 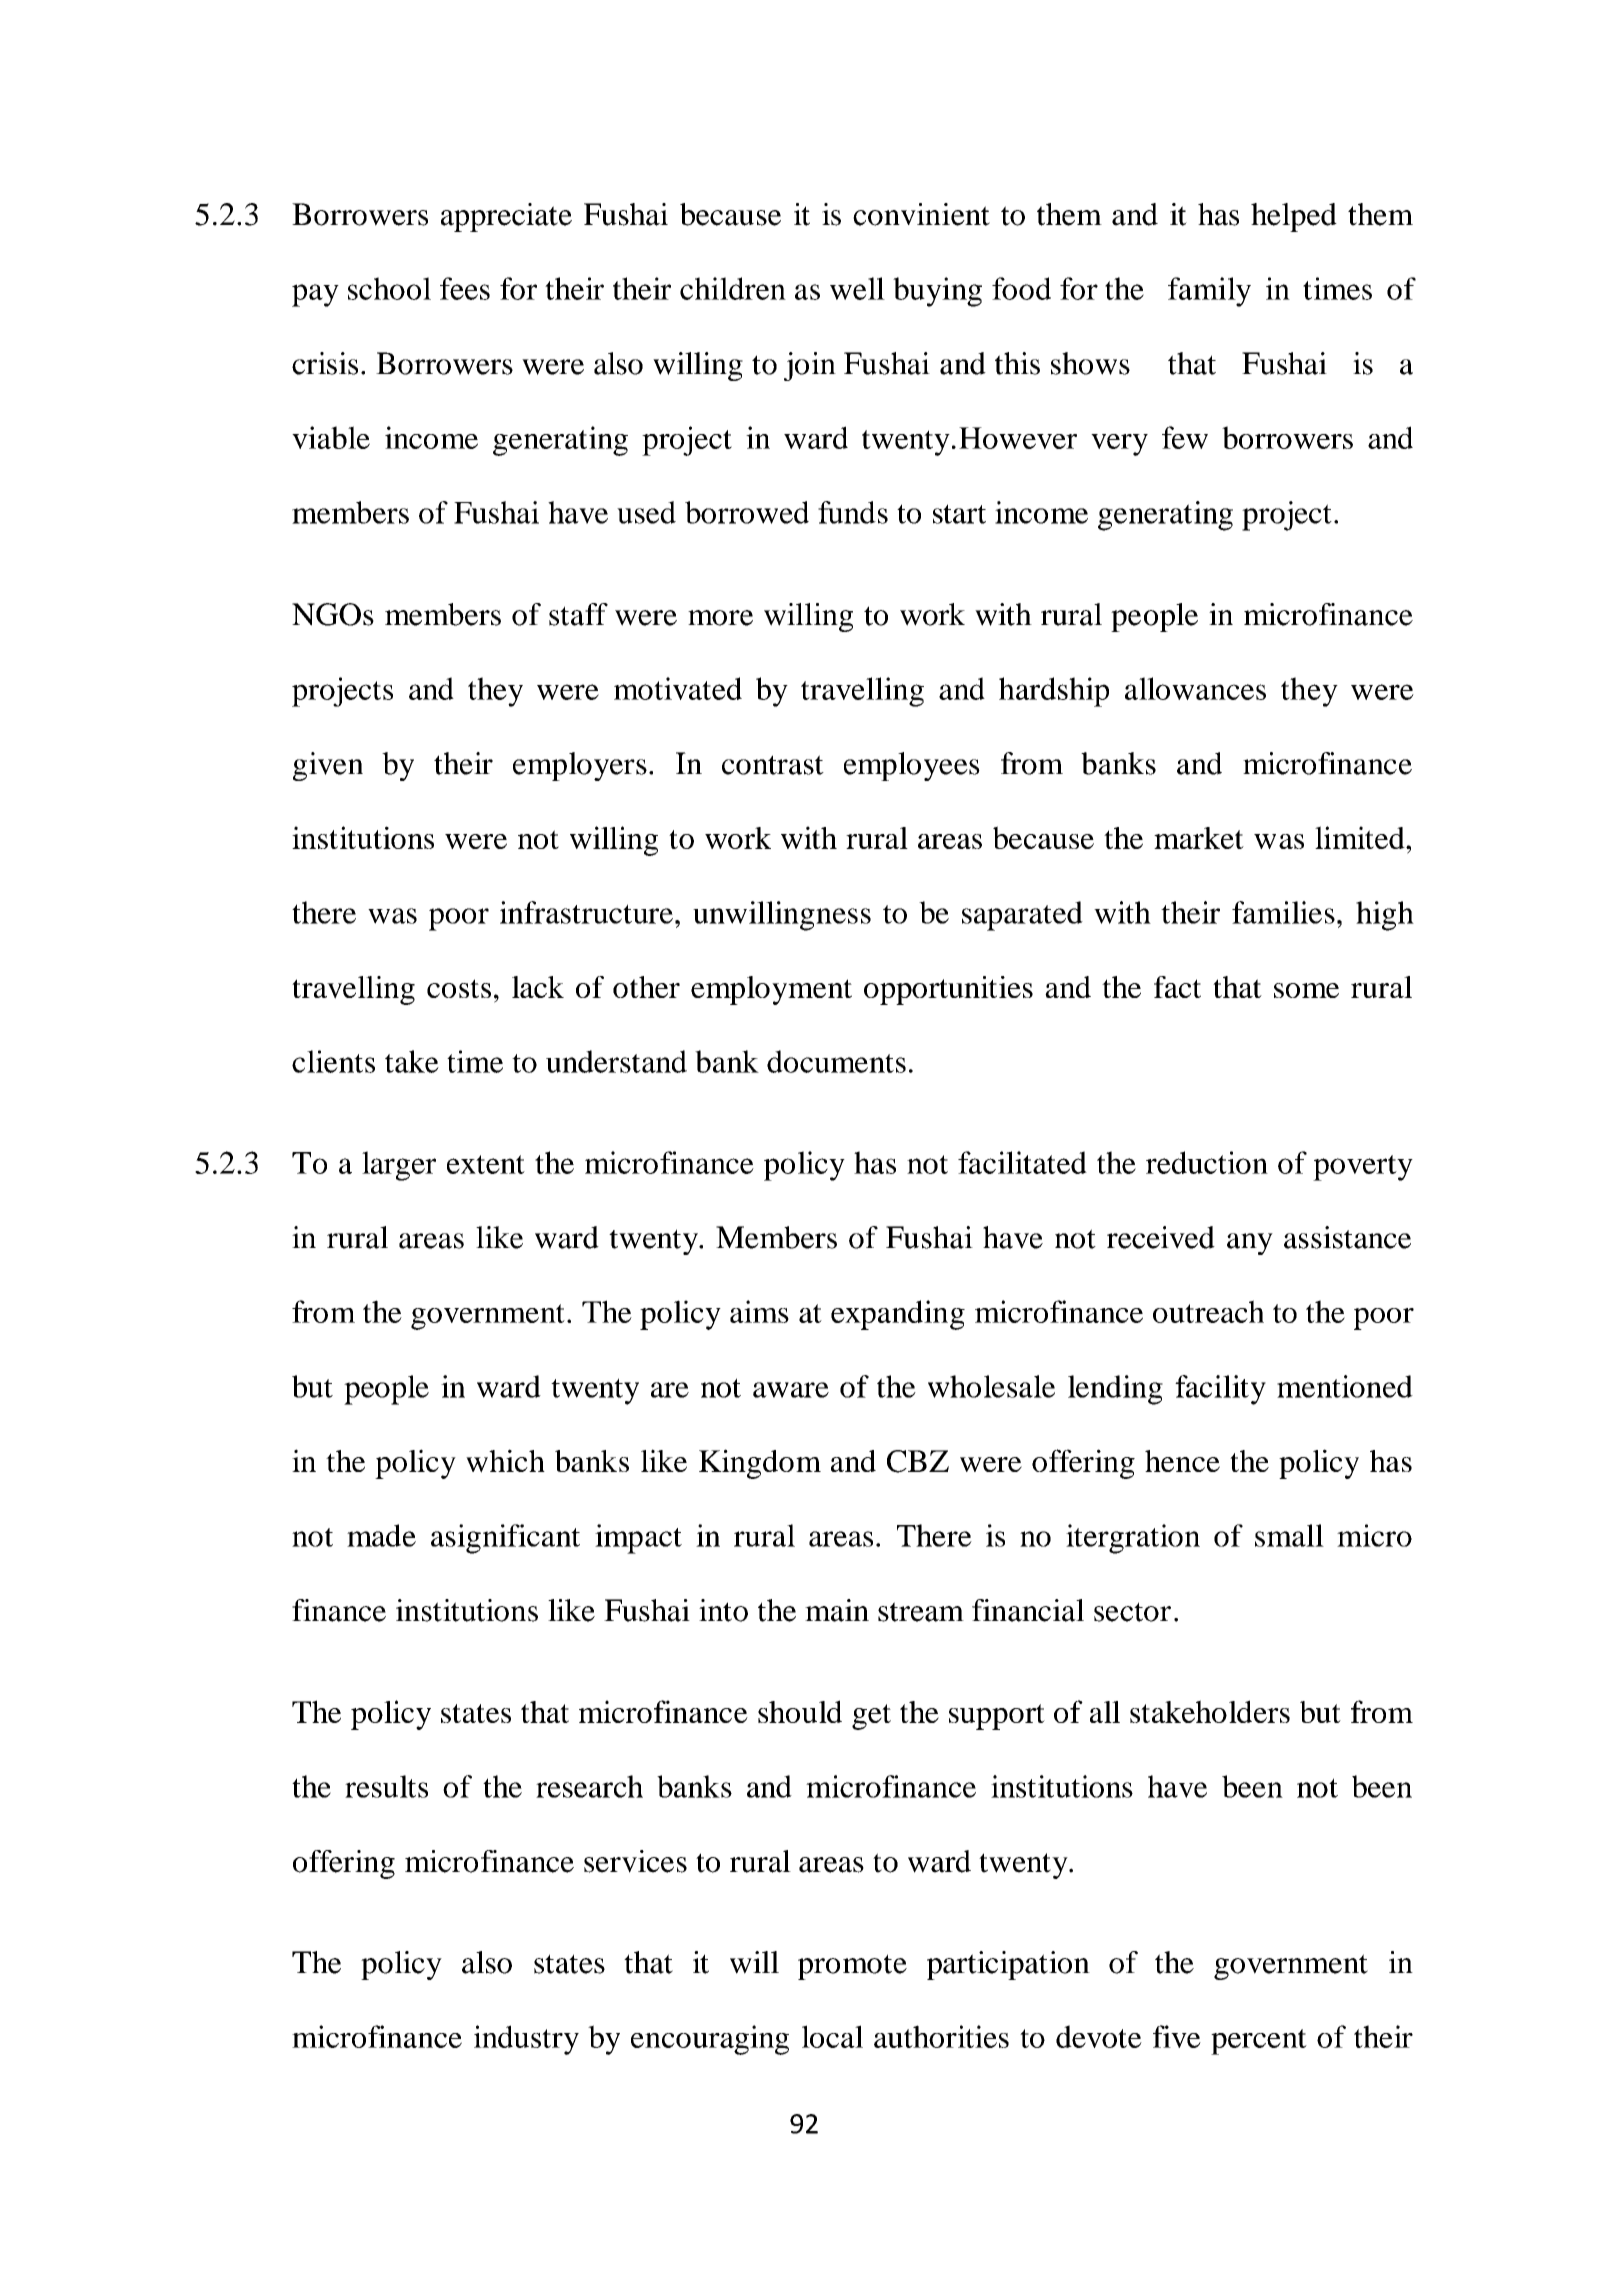 I want to click on employees, so click(x=912, y=766).
